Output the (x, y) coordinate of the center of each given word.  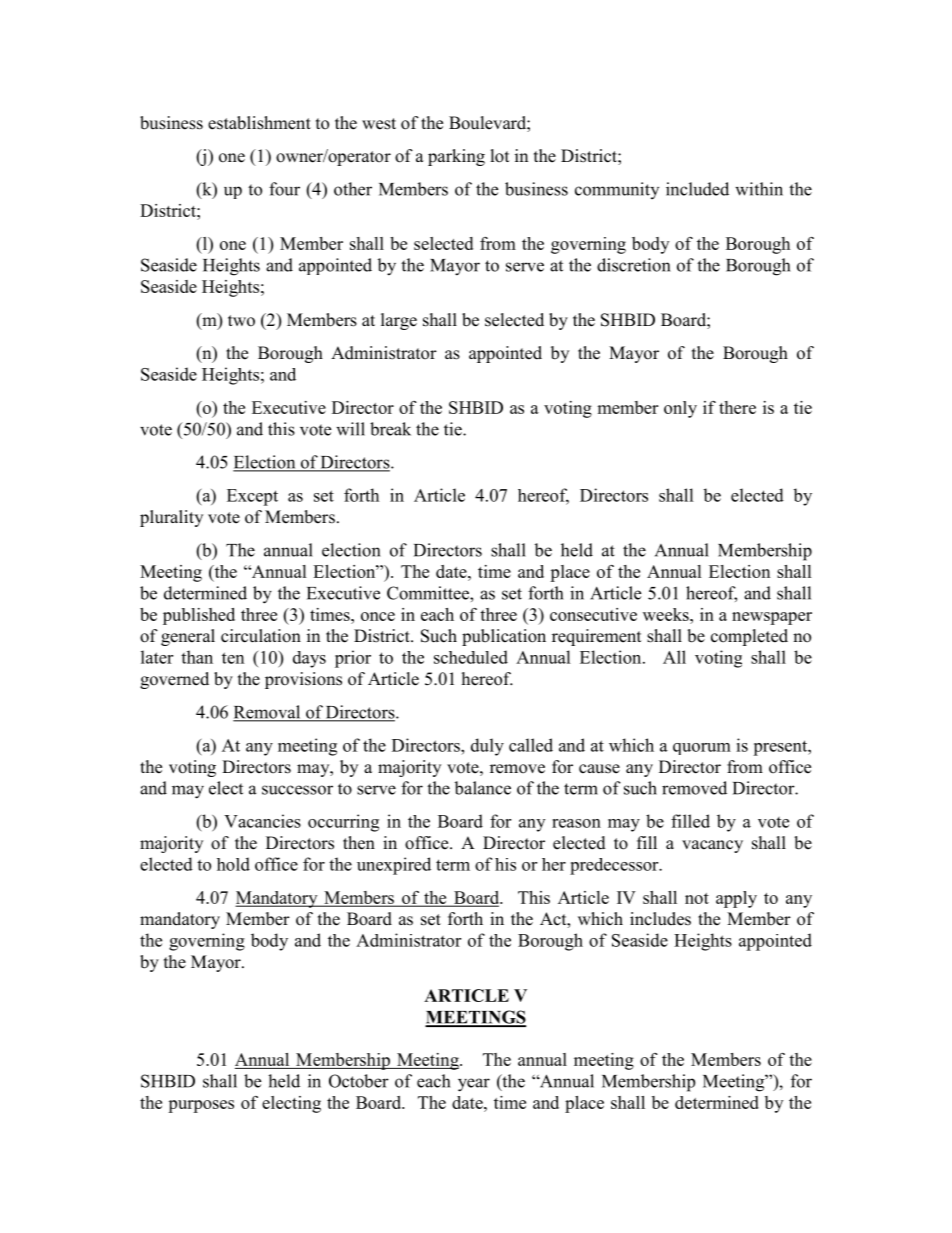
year (474, 1085)
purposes (201, 1106)
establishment (259, 123)
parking (456, 157)
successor (297, 790)
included (697, 189)
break (390, 429)
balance (482, 788)
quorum (702, 749)
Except (252, 497)
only (680, 409)
